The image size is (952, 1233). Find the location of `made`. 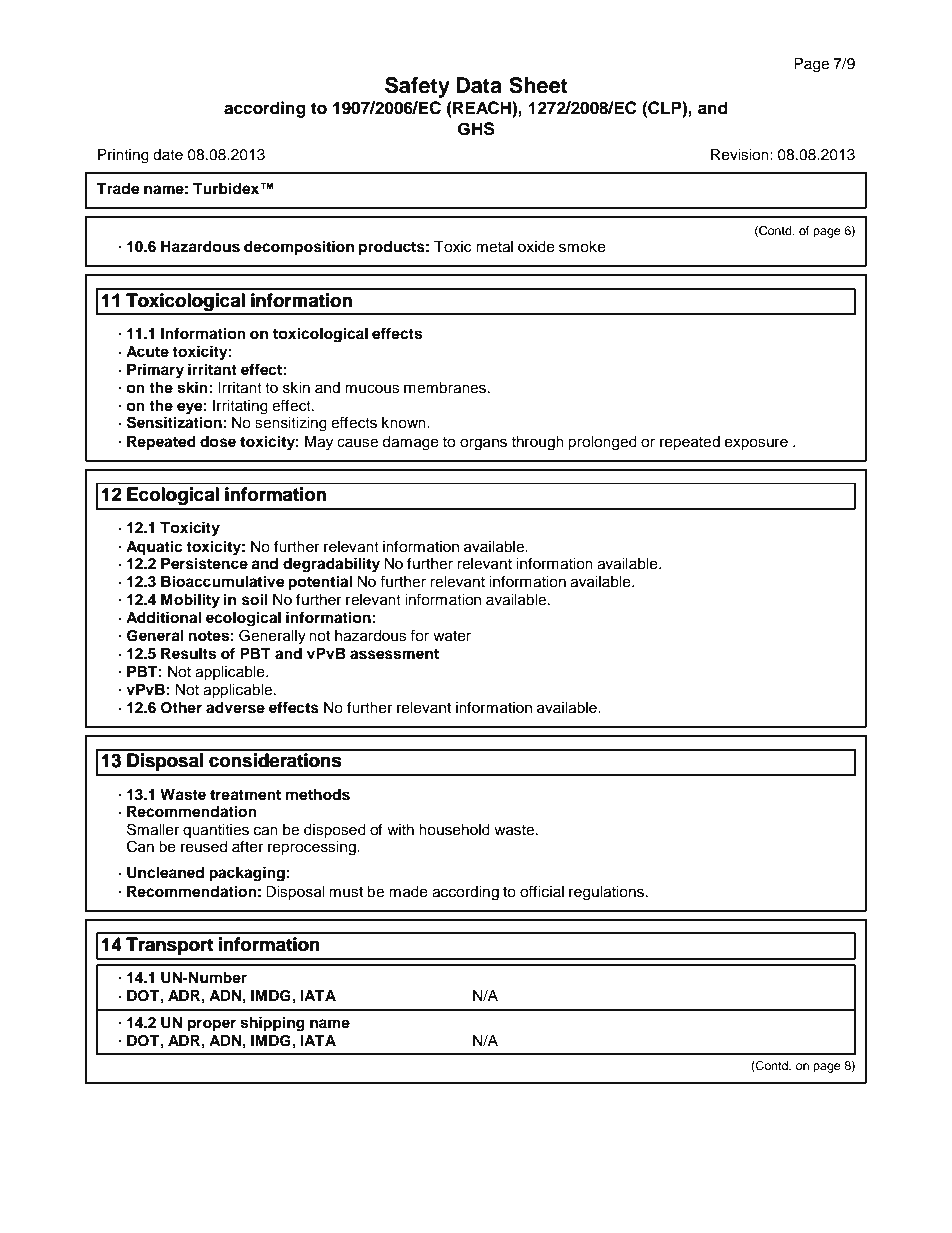

made is located at coordinates (408, 892).
